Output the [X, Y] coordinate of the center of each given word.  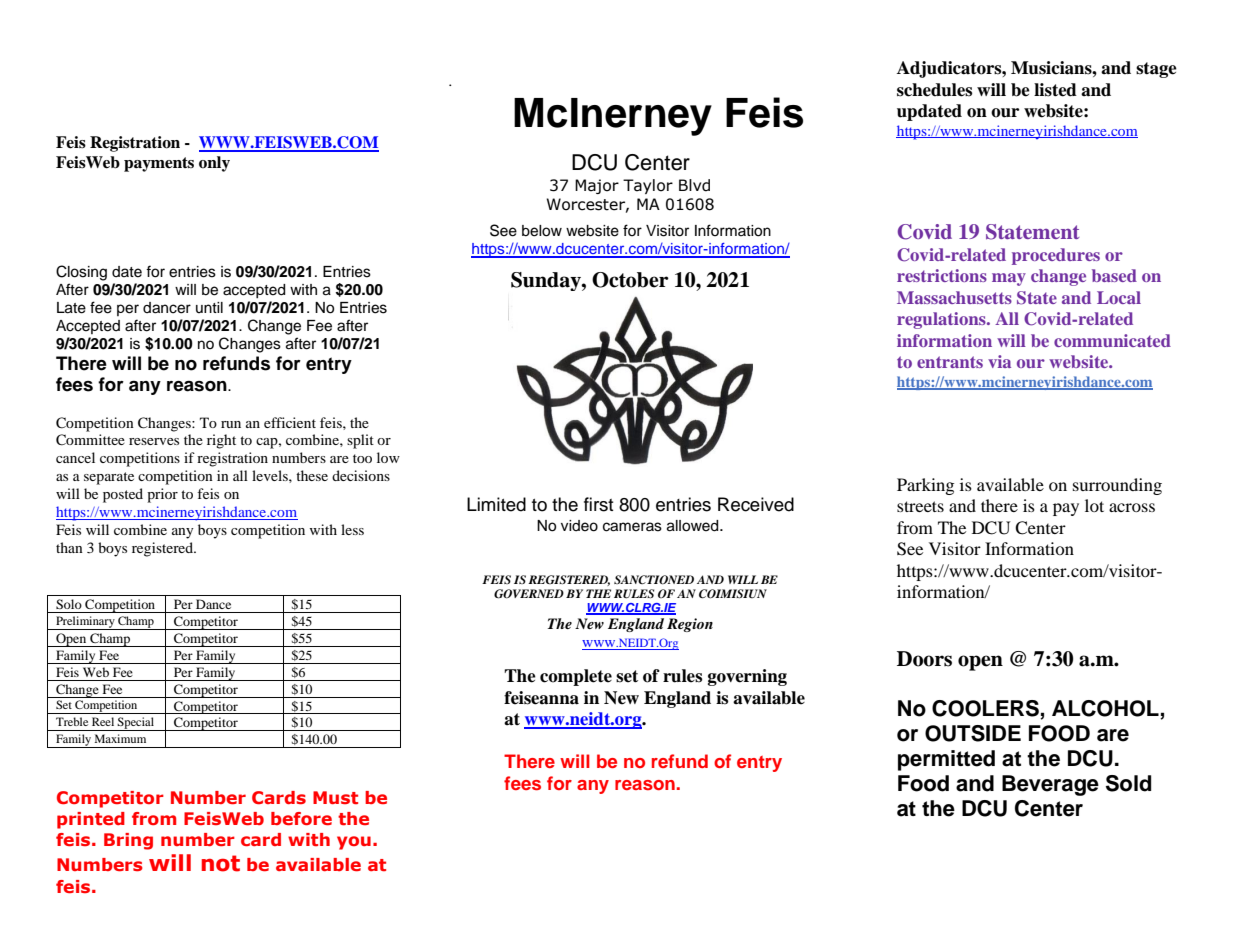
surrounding [1117, 486]
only [214, 164]
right [221, 441]
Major [597, 186]
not [221, 863]
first [599, 504]
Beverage [1050, 785]
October [630, 280]
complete [576, 677]
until [209, 307]
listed [1055, 90]
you [354, 843]
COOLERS [986, 709]
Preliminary [85, 623]
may [1009, 279]
